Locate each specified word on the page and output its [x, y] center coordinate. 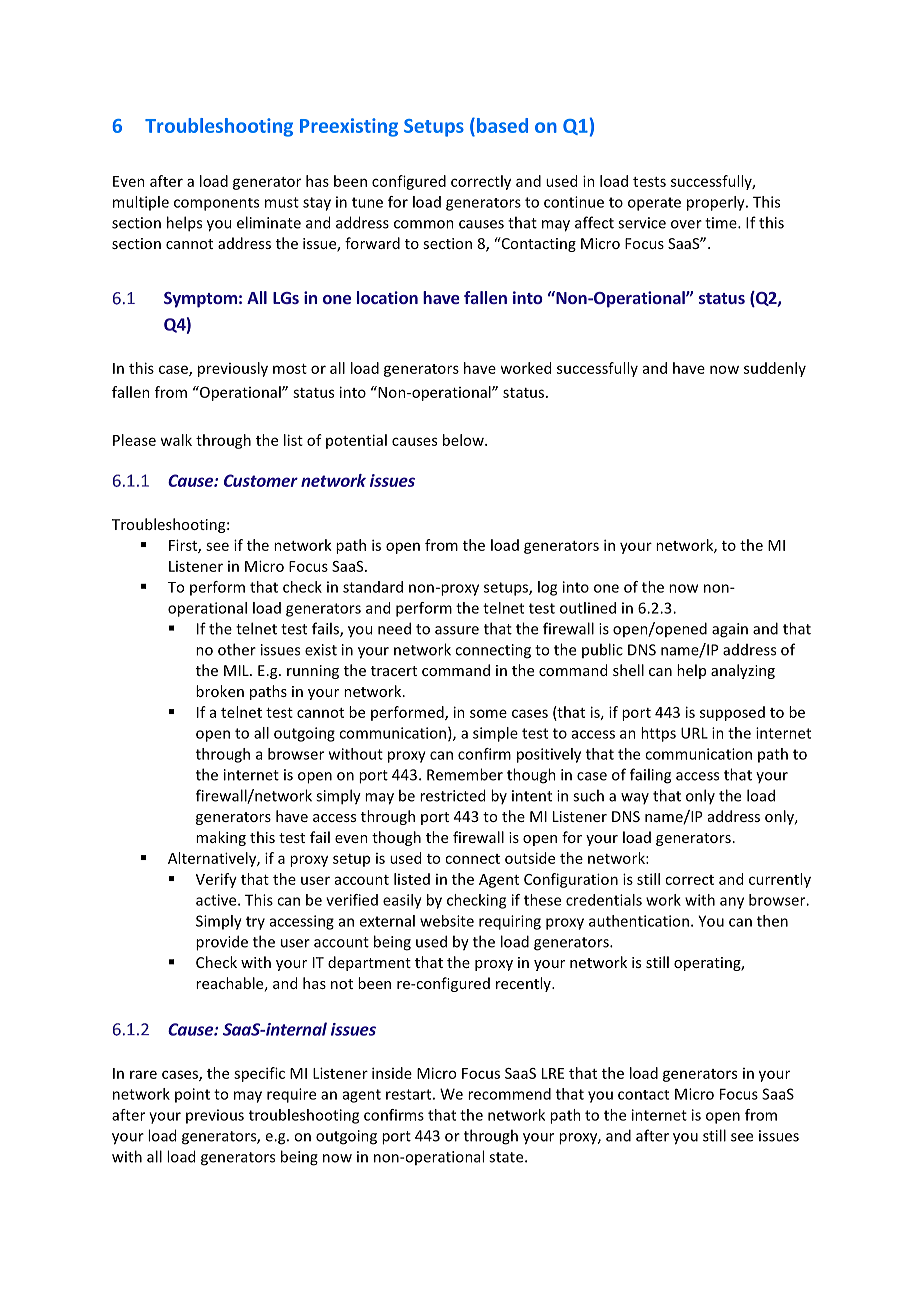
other [237, 649]
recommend [509, 1094]
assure [457, 630]
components [216, 204]
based [502, 125]
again [730, 630]
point [192, 1095]
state [507, 1157]
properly [717, 203]
